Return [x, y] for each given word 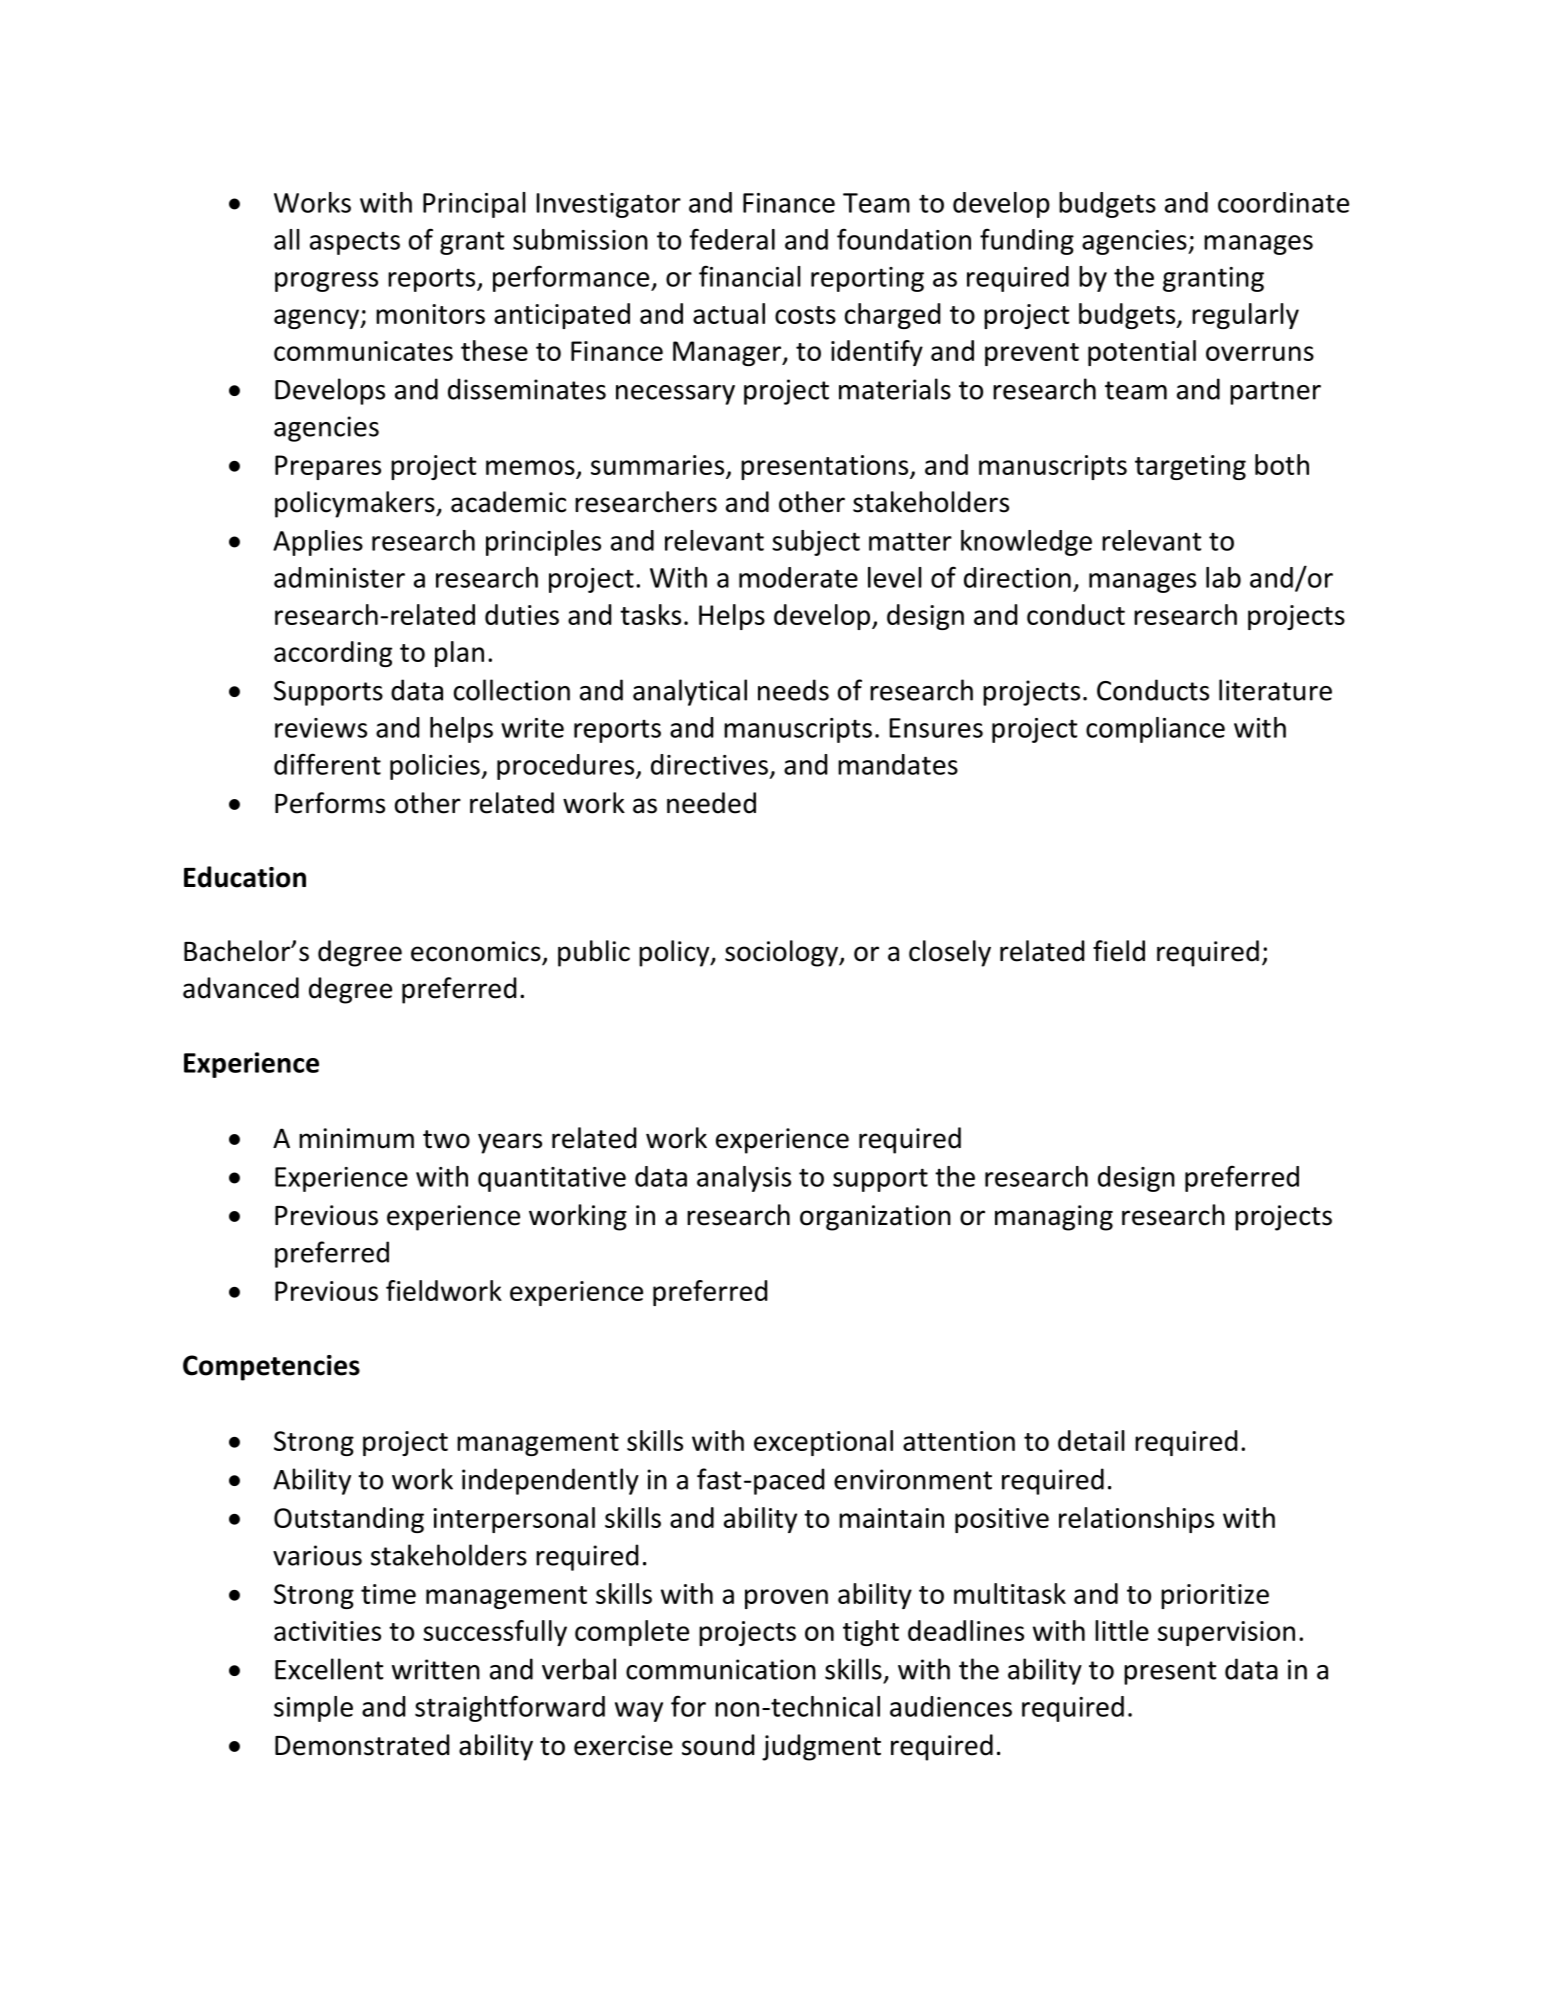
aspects [355, 243]
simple [313, 1709]
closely [950, 953]
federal [732, 239]
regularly [1245, 316]
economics [476, 951]
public [594, 953]
